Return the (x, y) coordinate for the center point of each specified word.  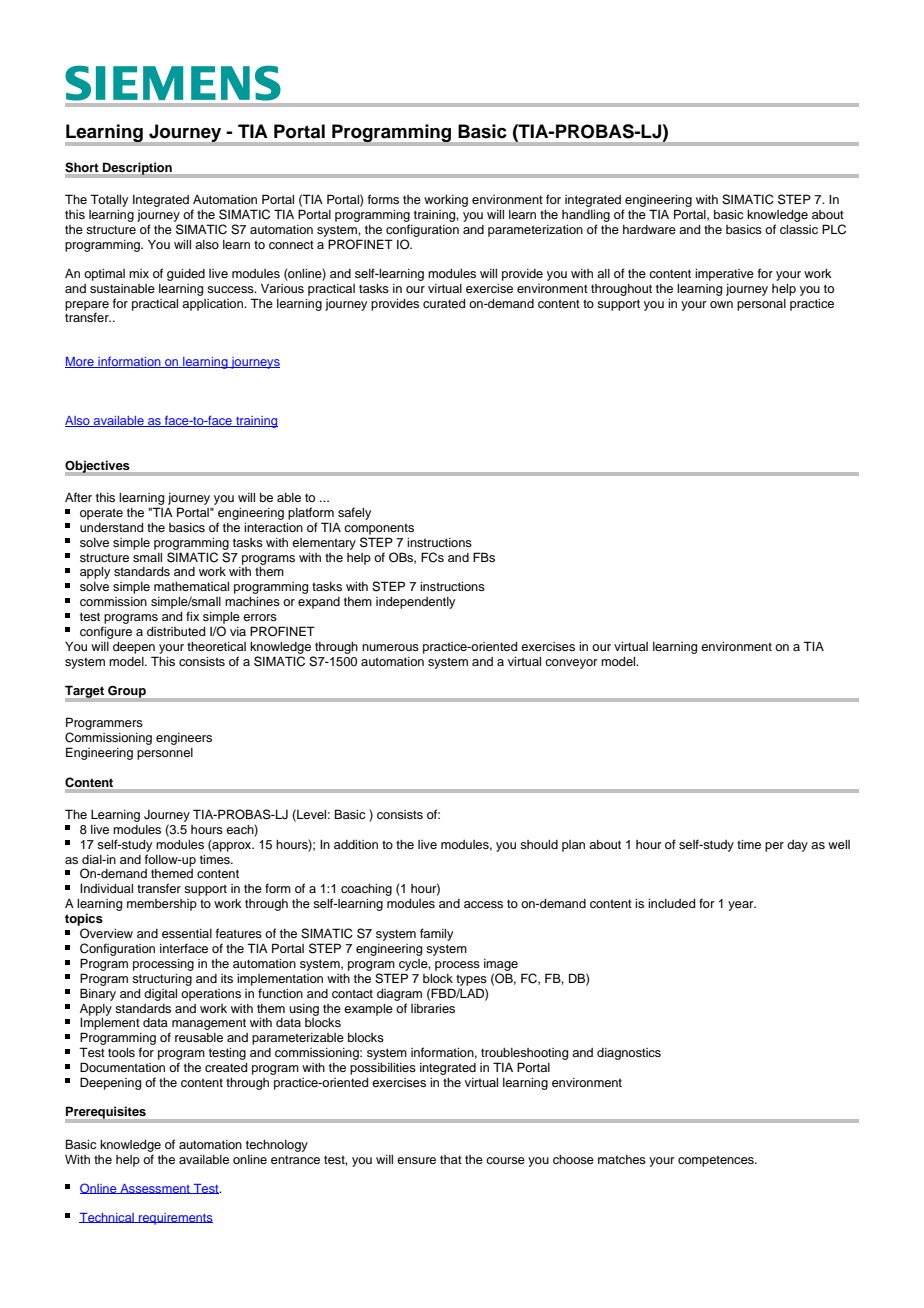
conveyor (571, 664)
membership (162, 905)
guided (186, 275)
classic (799, 229)
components (379, 529)
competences (717, 1161)
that (451, 1159)
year (742, 906)
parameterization (535, 231)
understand (111, 527)
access (483, 904)
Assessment (155, 1189)
